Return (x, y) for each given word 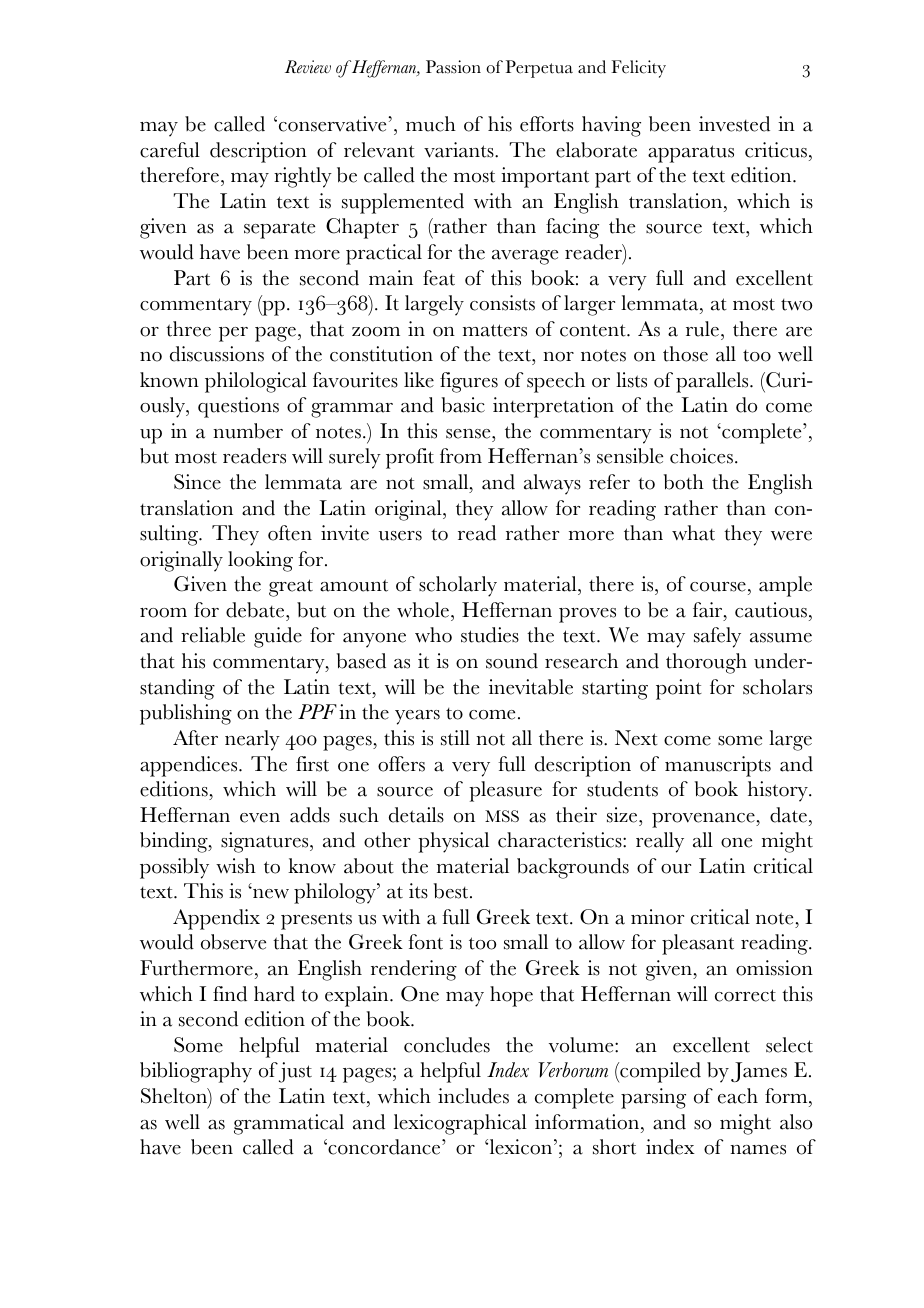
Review (308, 67)
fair (709, 610)
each (738, 1096)
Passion (453, 67)
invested (734, 124)
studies (490, 635)
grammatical (289, 1124)
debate (256, 610)
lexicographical (460, 1124)
